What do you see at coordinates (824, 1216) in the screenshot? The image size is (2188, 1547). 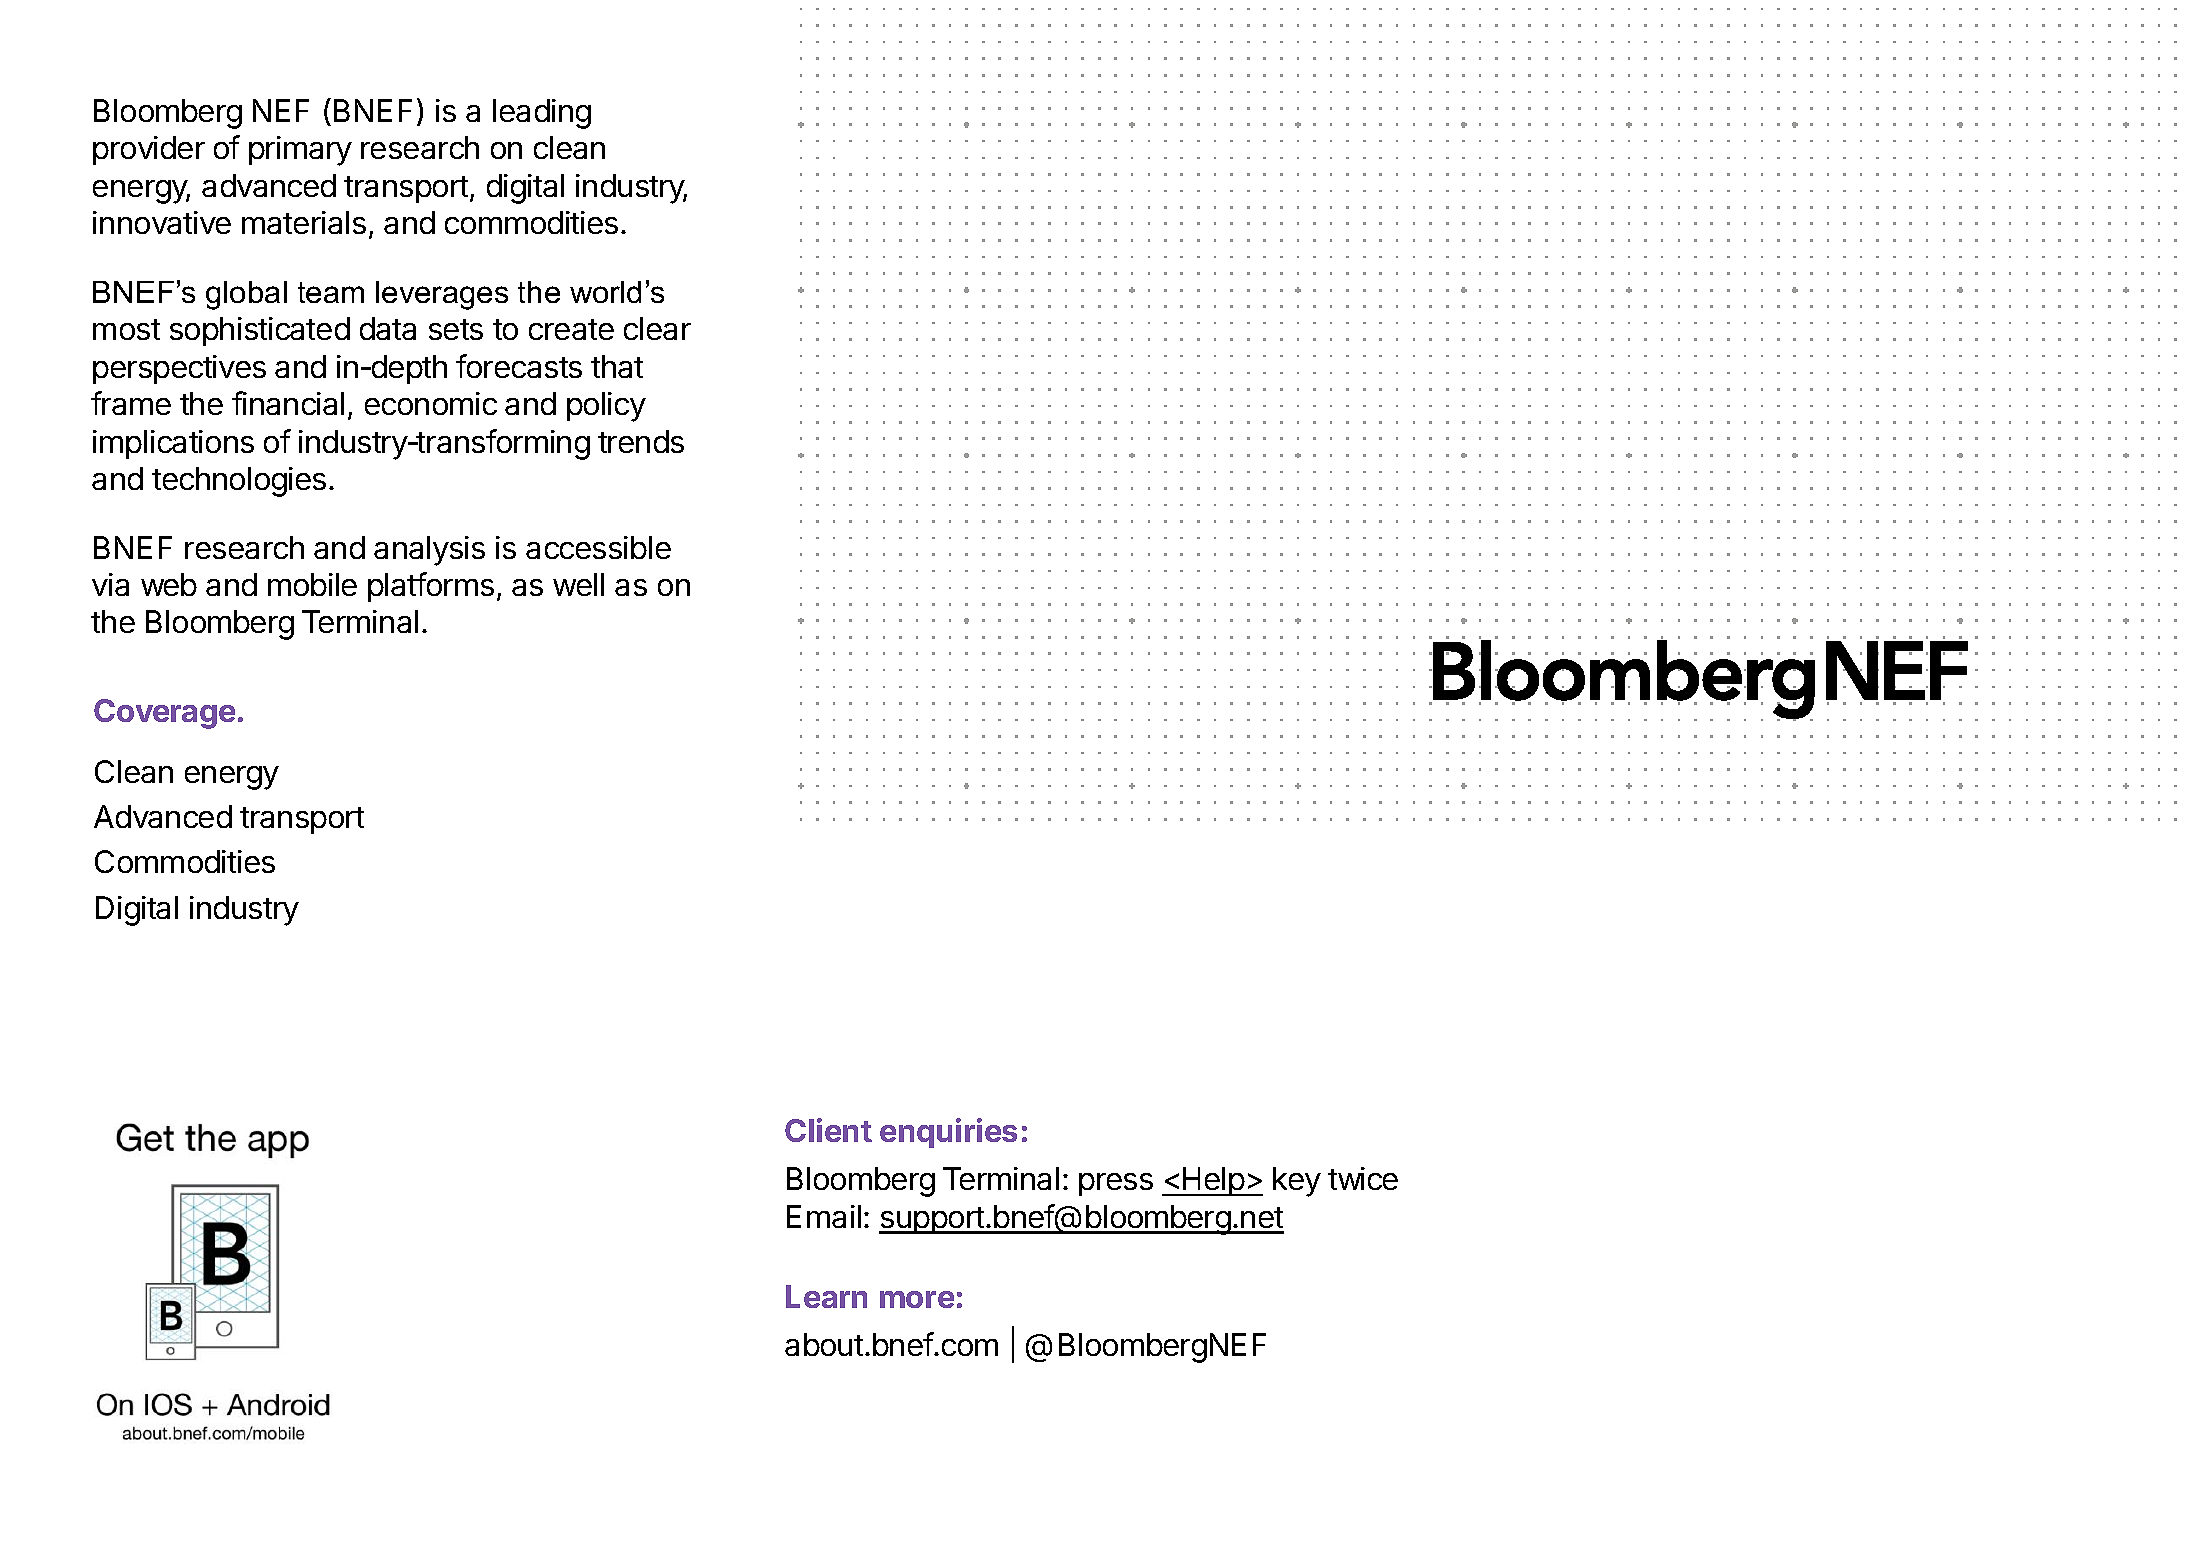 I see `Email` at bounding box center [824, 1216].
